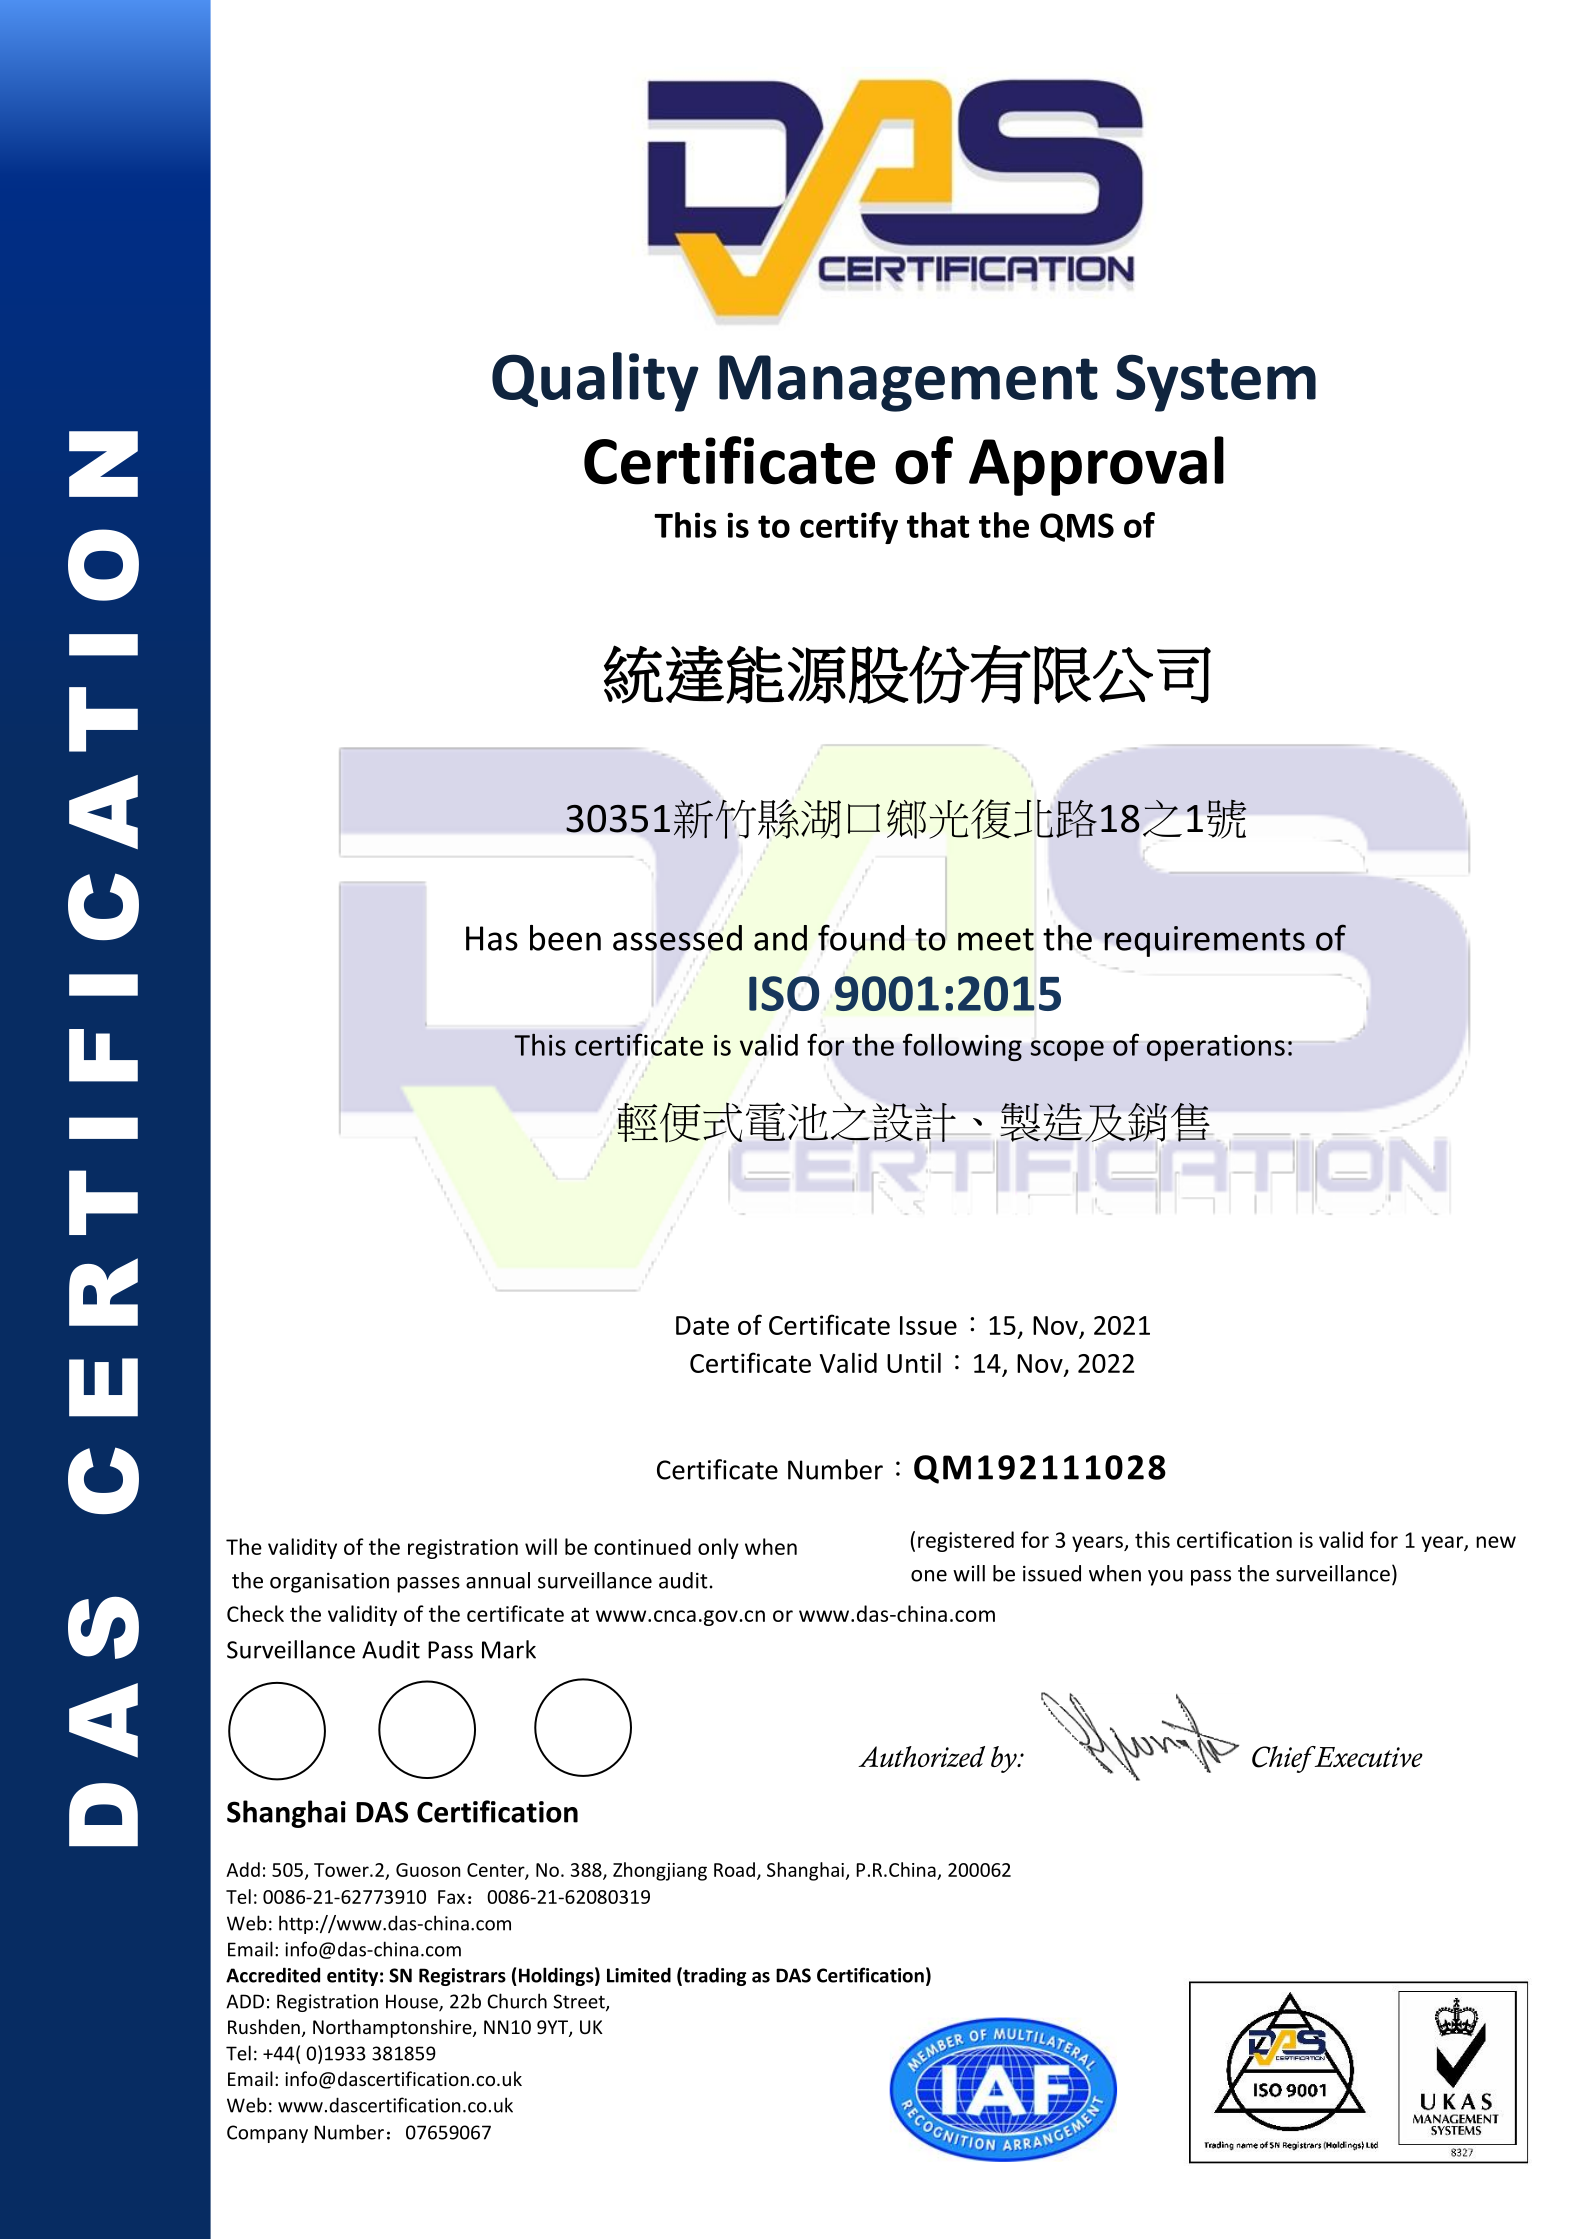  I want to click on Limited, so click(639, 1975).
